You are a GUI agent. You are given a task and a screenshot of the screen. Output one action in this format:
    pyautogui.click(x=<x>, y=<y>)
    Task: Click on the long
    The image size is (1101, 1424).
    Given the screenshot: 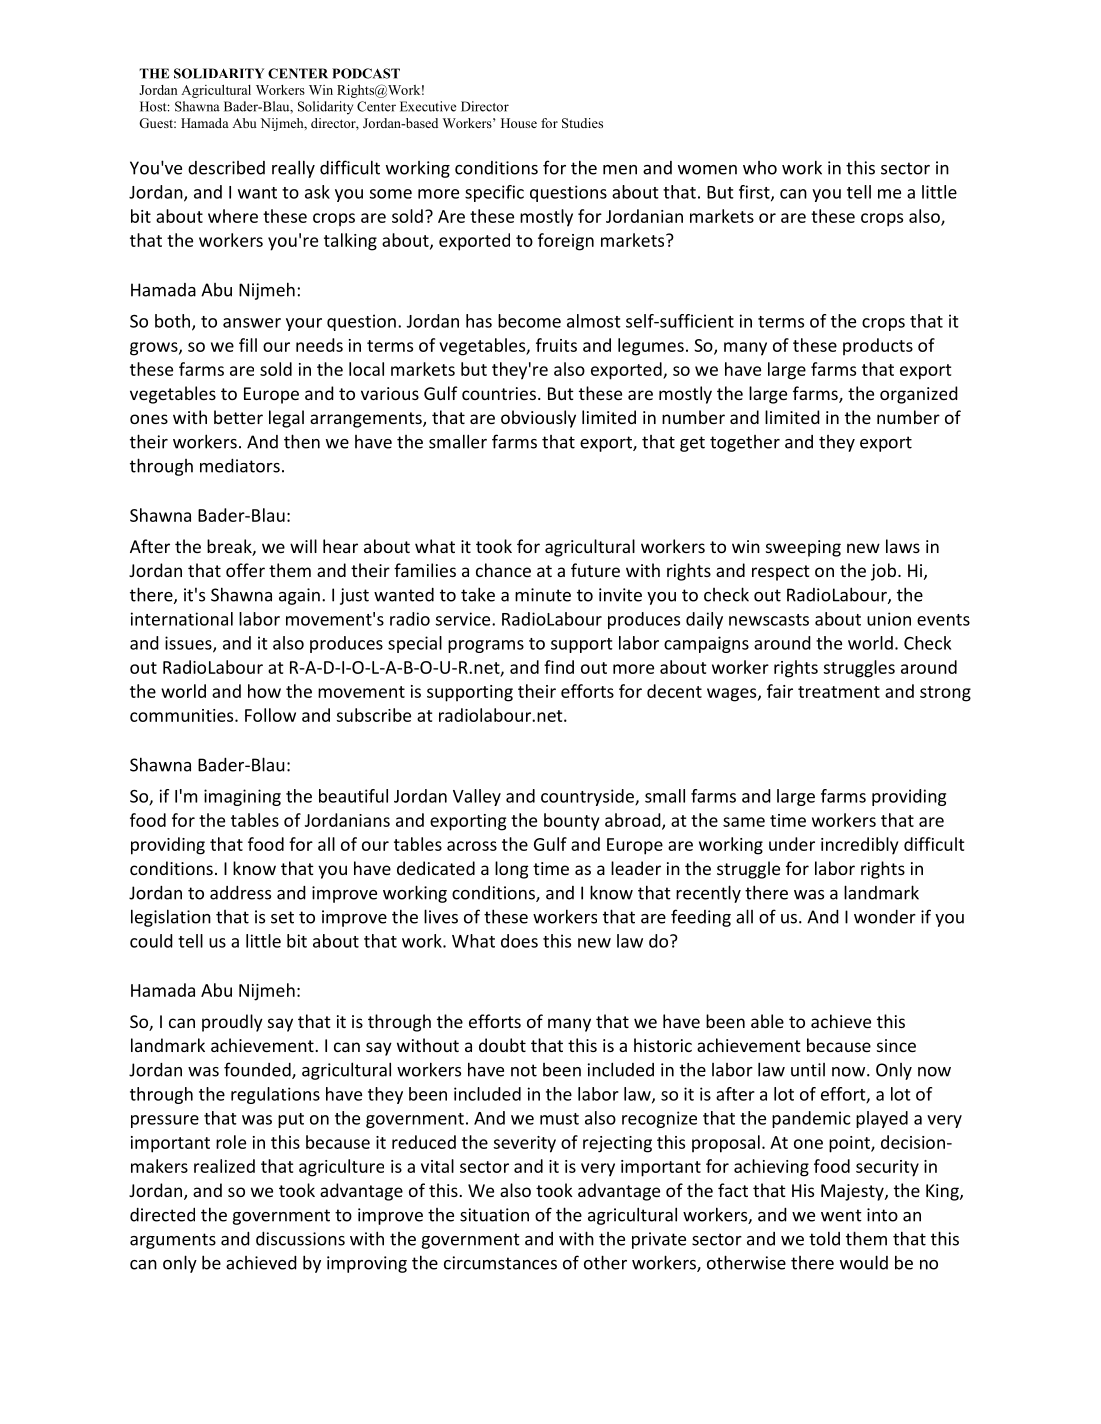 What is the action you would take?
    pyautogui.click(x=512, y=870)
